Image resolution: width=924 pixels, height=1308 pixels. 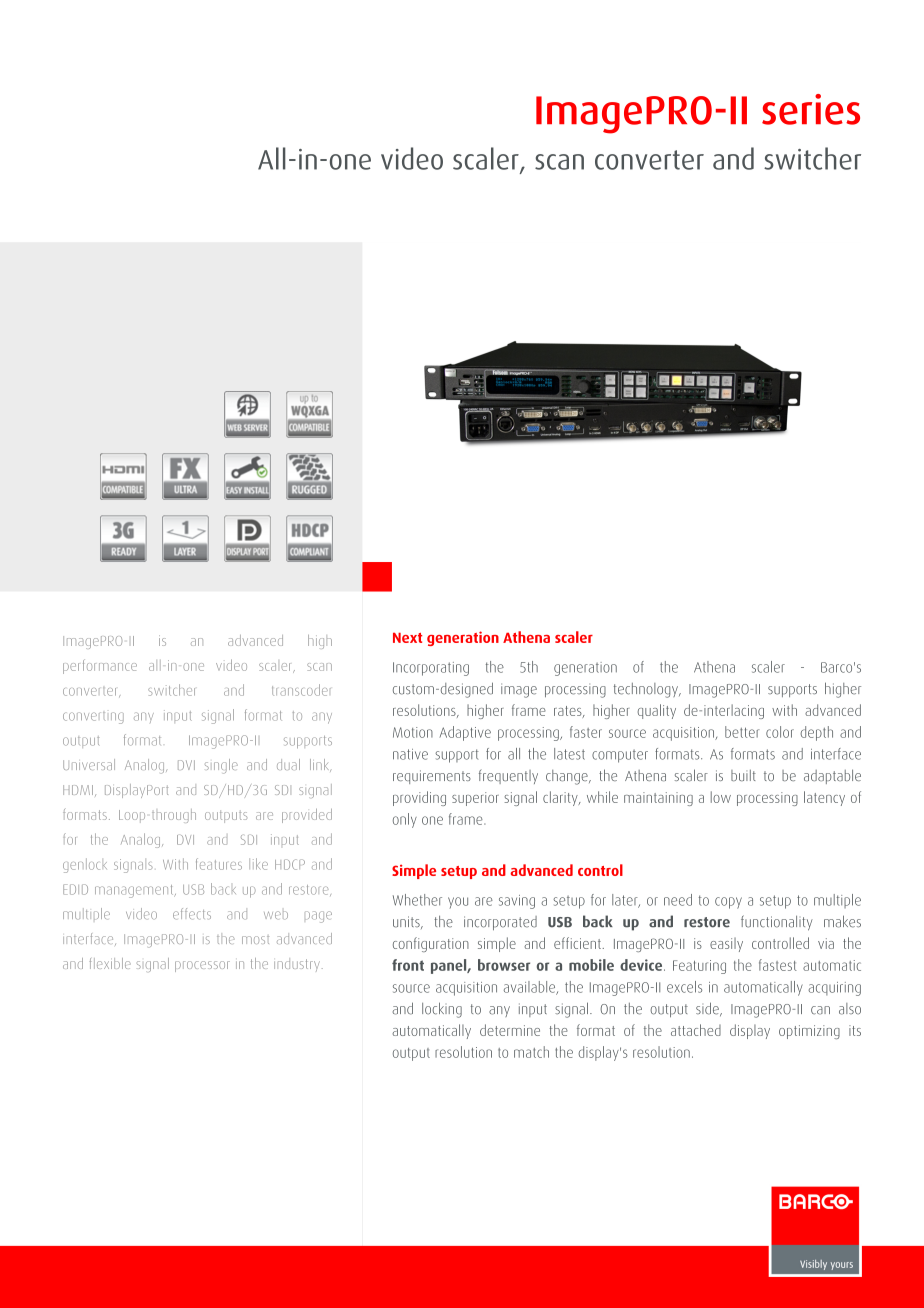 What do you see at coordinates (656, 711) in the document?
I see `quality` at bounding box center [656, 711].
